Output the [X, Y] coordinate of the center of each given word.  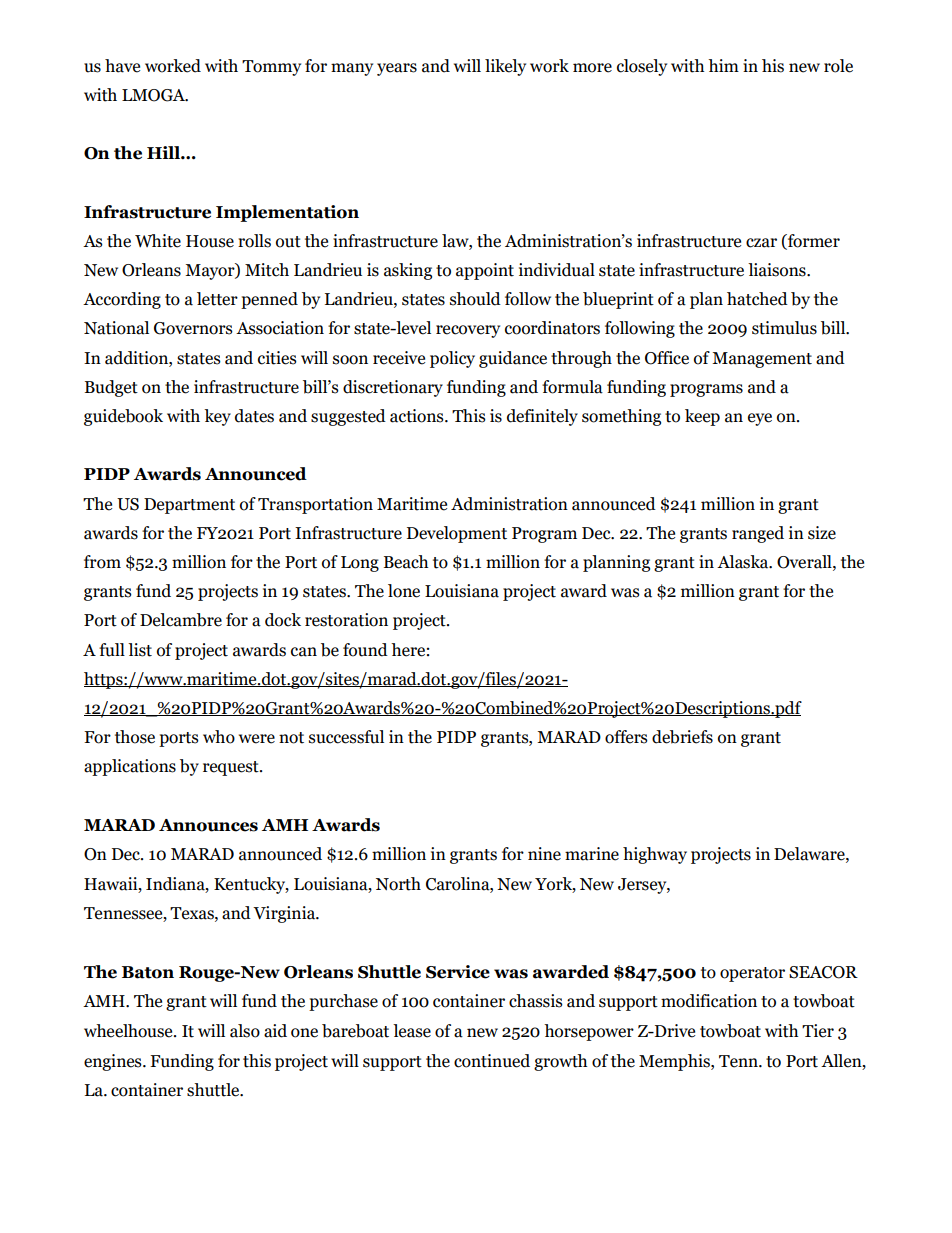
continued [492, 1061]
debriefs [682, 737]
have [122, 66]
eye [760, 419]
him [723, 65]
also [245, 1031]
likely [505, 67]
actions [418, 416]
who [219, 737]
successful [346, 737]
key [217, 417]
